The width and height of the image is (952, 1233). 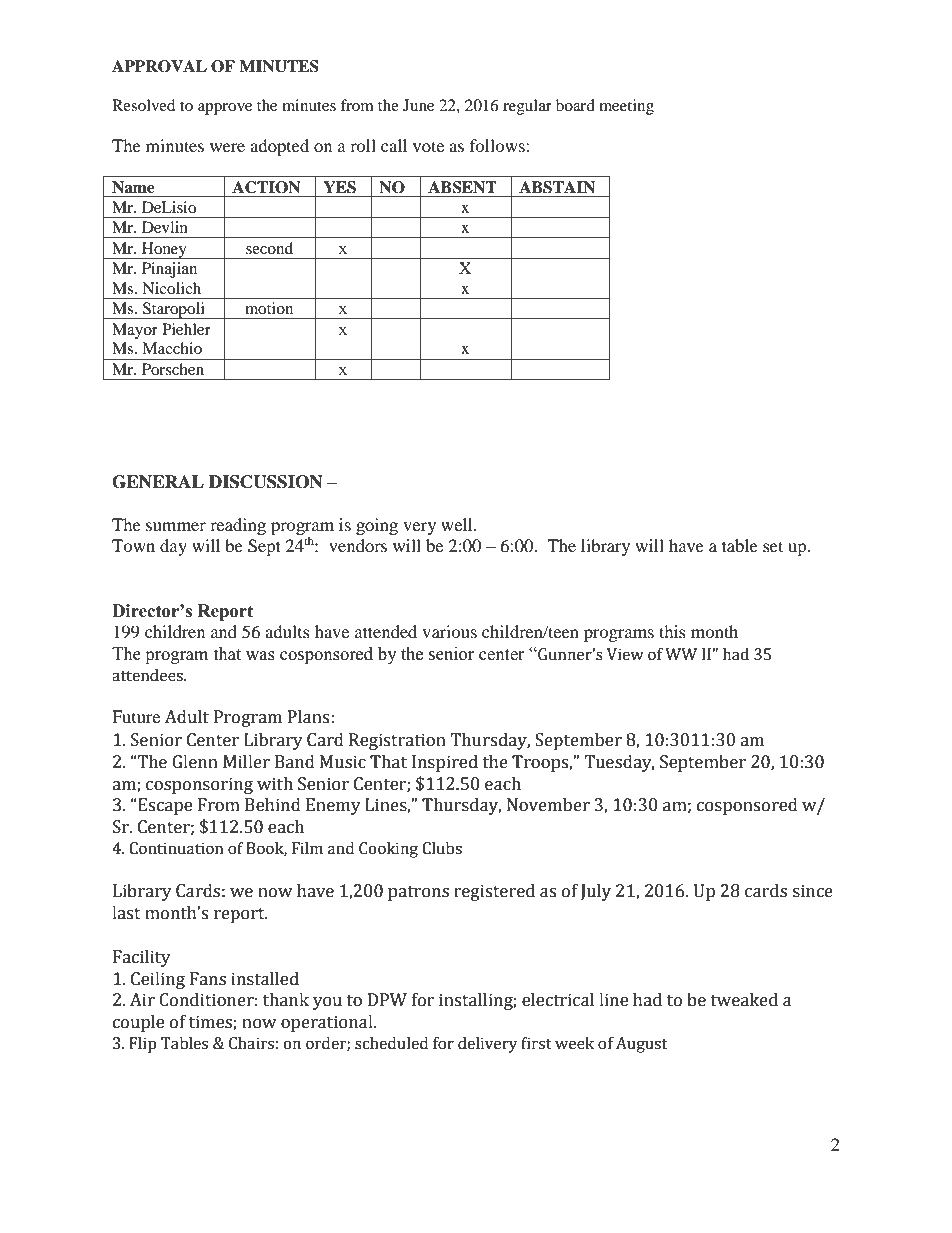 I want to click on meeting, so click(x=626, y=107).
